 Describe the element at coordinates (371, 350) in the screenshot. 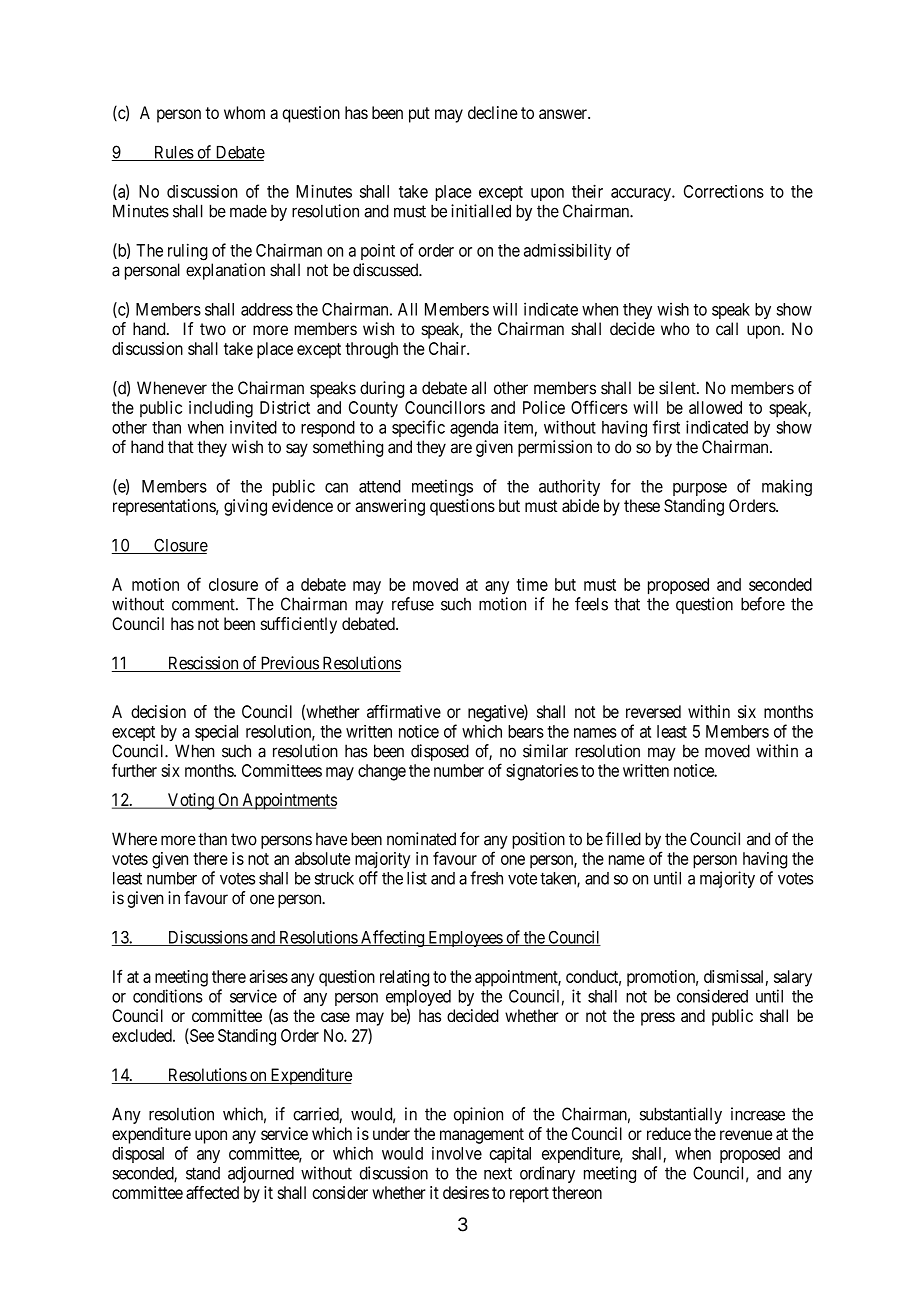

I see `through` at that location.
